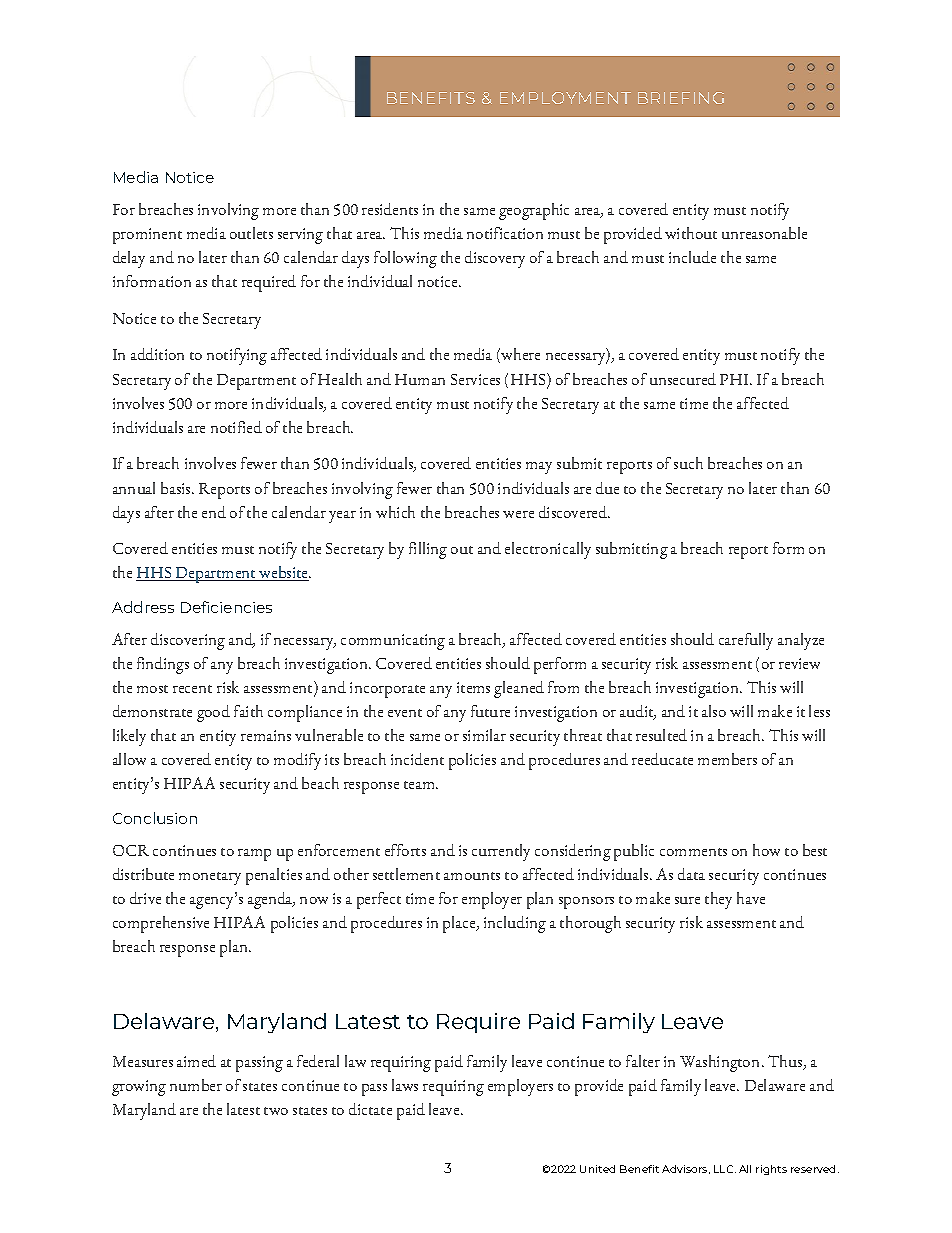  Describe the element at coordinates (405, 1085) in the screenshot. I see `laws` at that location.
